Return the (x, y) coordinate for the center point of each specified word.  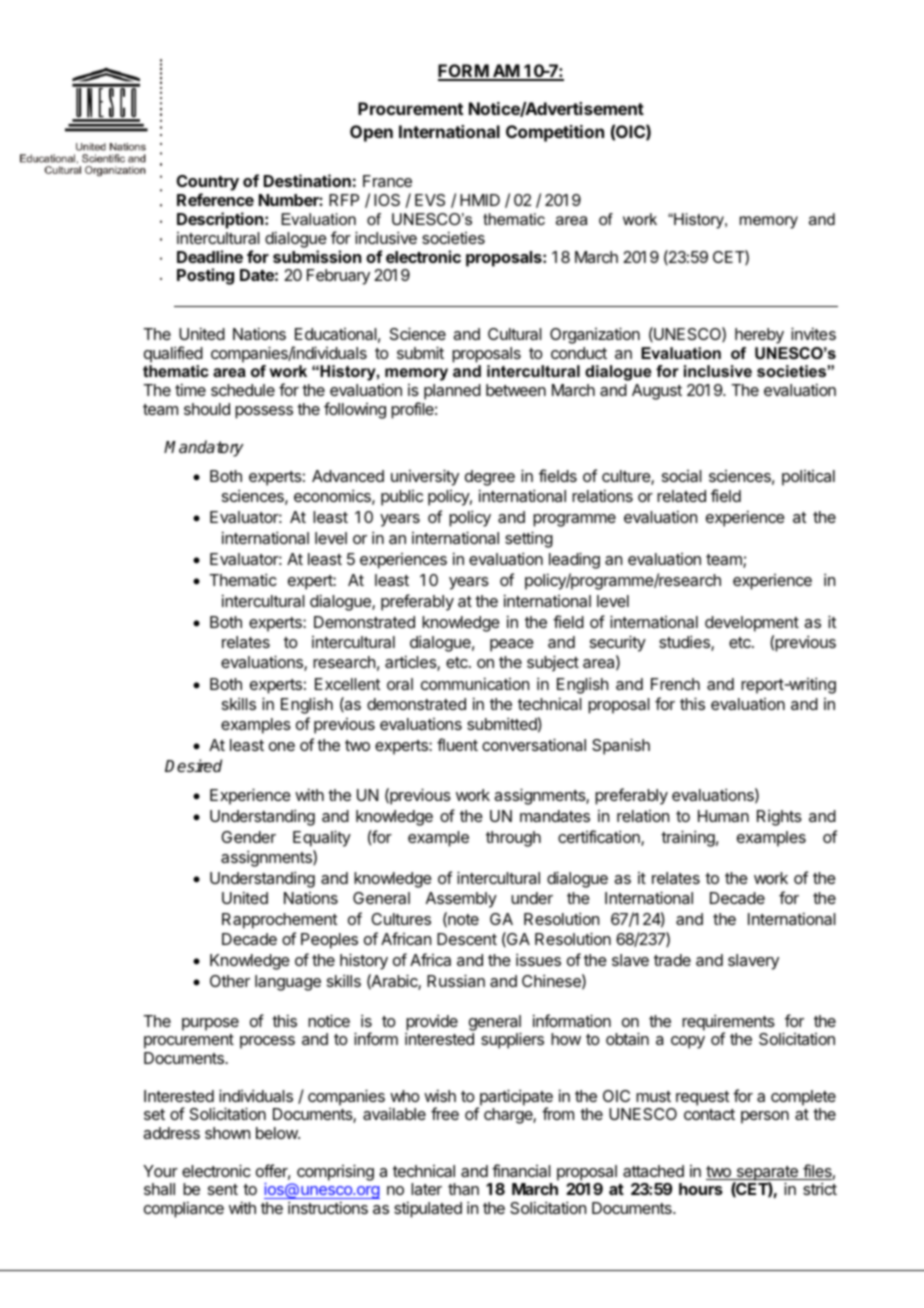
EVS (430, 200)
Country (208, 184)
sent (223, 1189)
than (463, 1189)
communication (475, 683)
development (752, 624)
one (282, 746)
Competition (555, 133)
